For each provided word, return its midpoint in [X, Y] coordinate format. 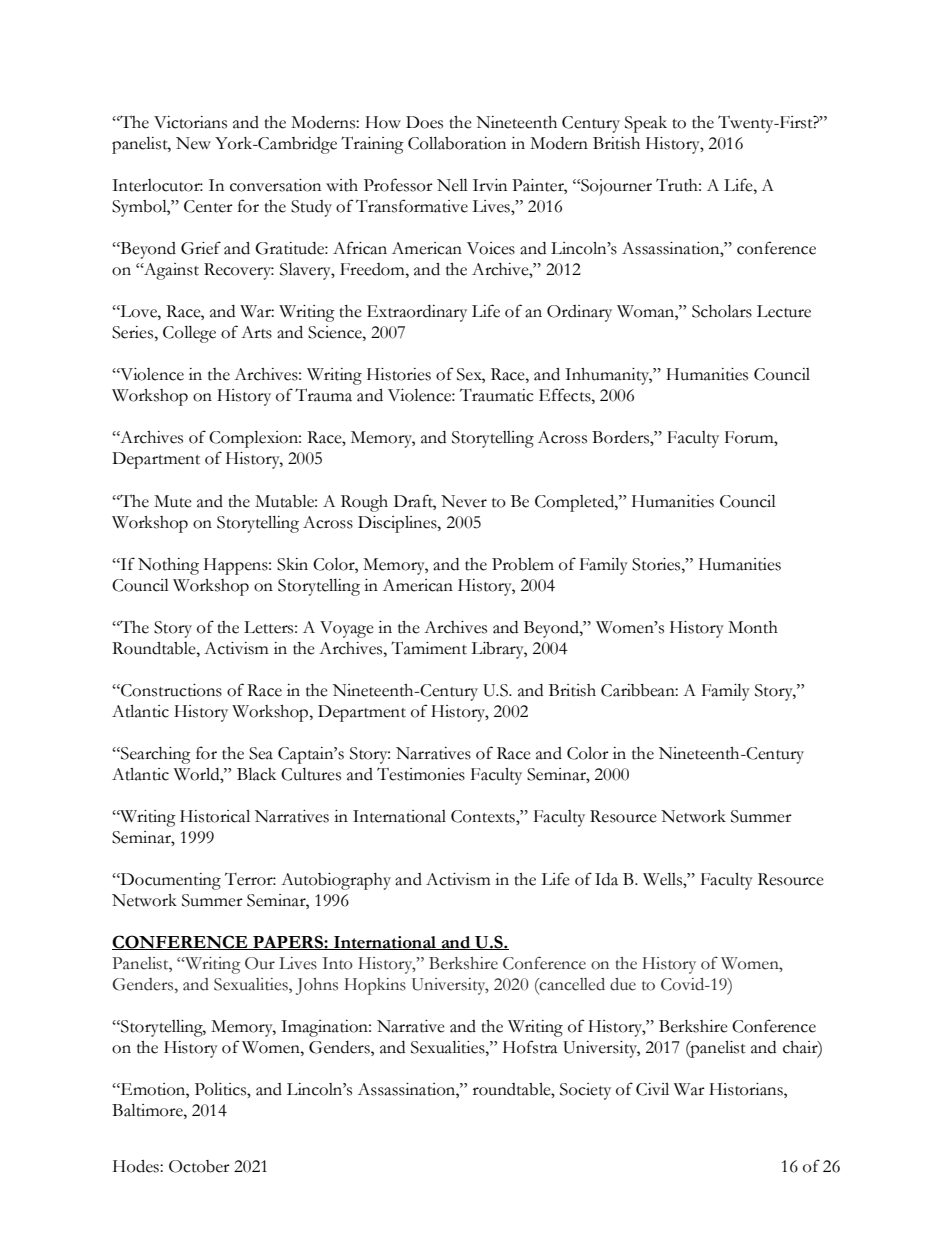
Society [585, 1091]
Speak [646, 124]
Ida [606, 879]
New [193, 143]
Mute [173, 501]
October [199, 1166]
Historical [215, 816]
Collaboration [457, 143]
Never [464, 501]
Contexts [484, 816]
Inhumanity [608, 376]
